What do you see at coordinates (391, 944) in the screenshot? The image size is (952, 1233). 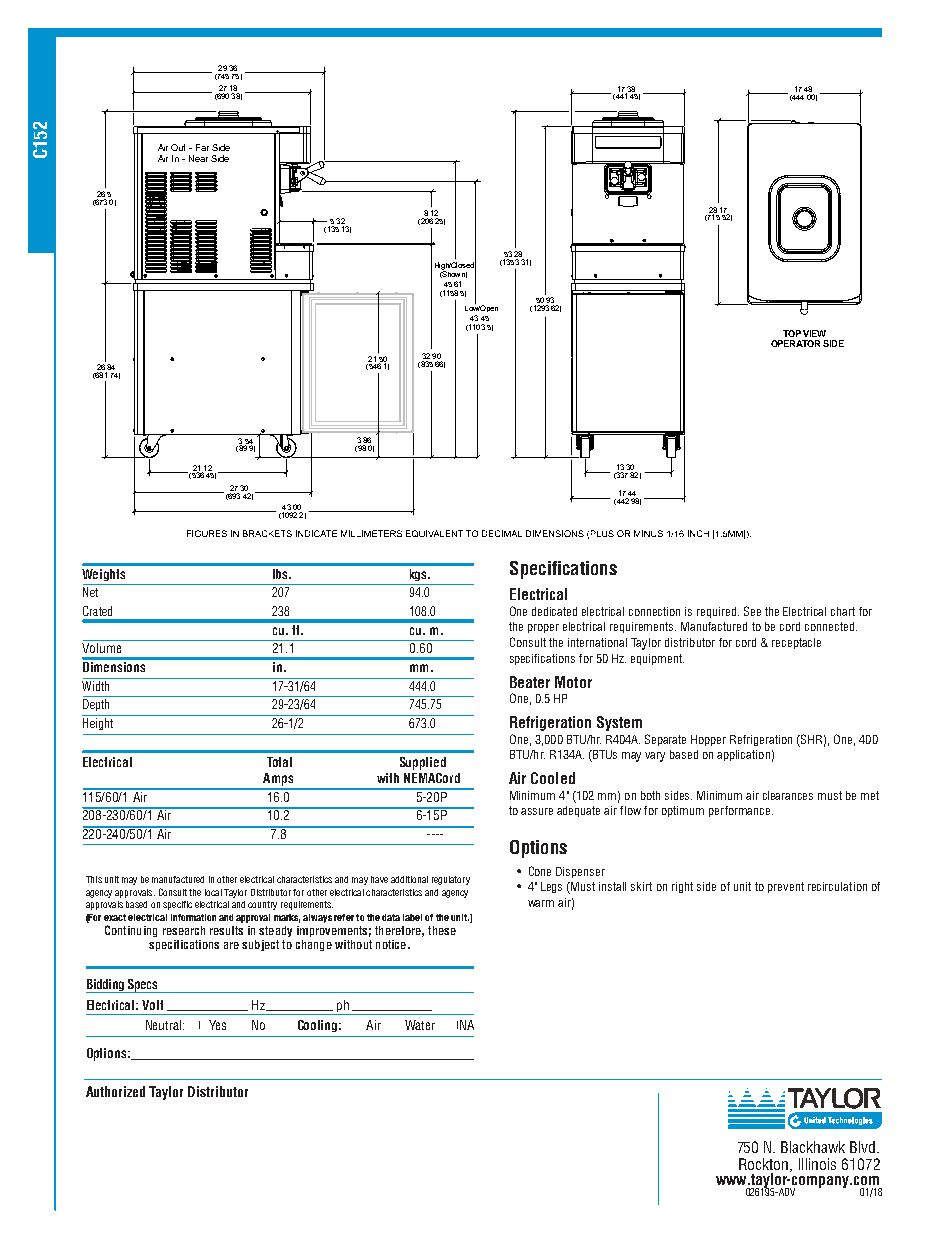 I see `notice` at bounding box center [391, 944].
